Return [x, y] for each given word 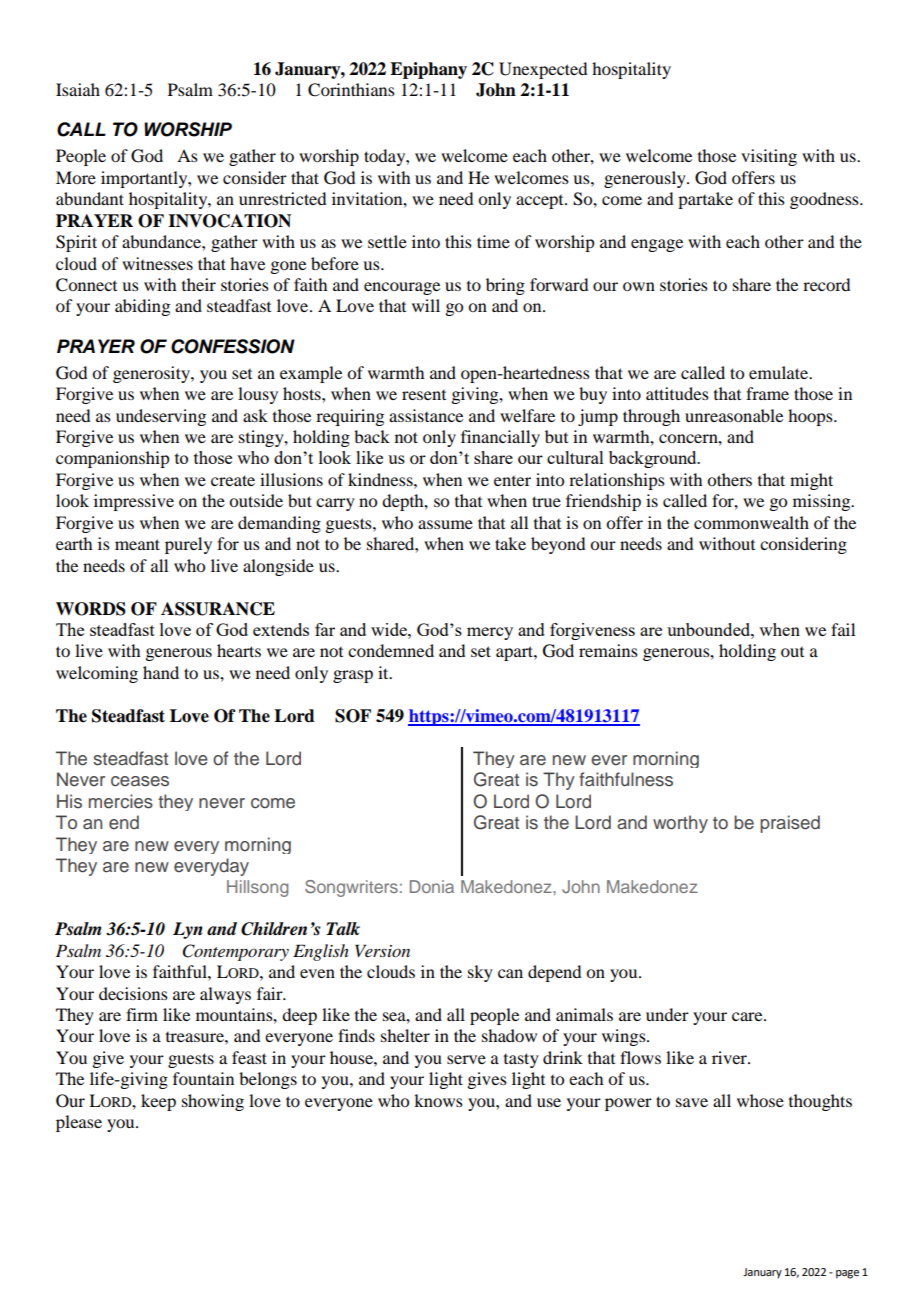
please [79, 1123]
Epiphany [428, 70]
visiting [769, 157]
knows [438, 1100]
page [847, 1274]
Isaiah [78, 89]
